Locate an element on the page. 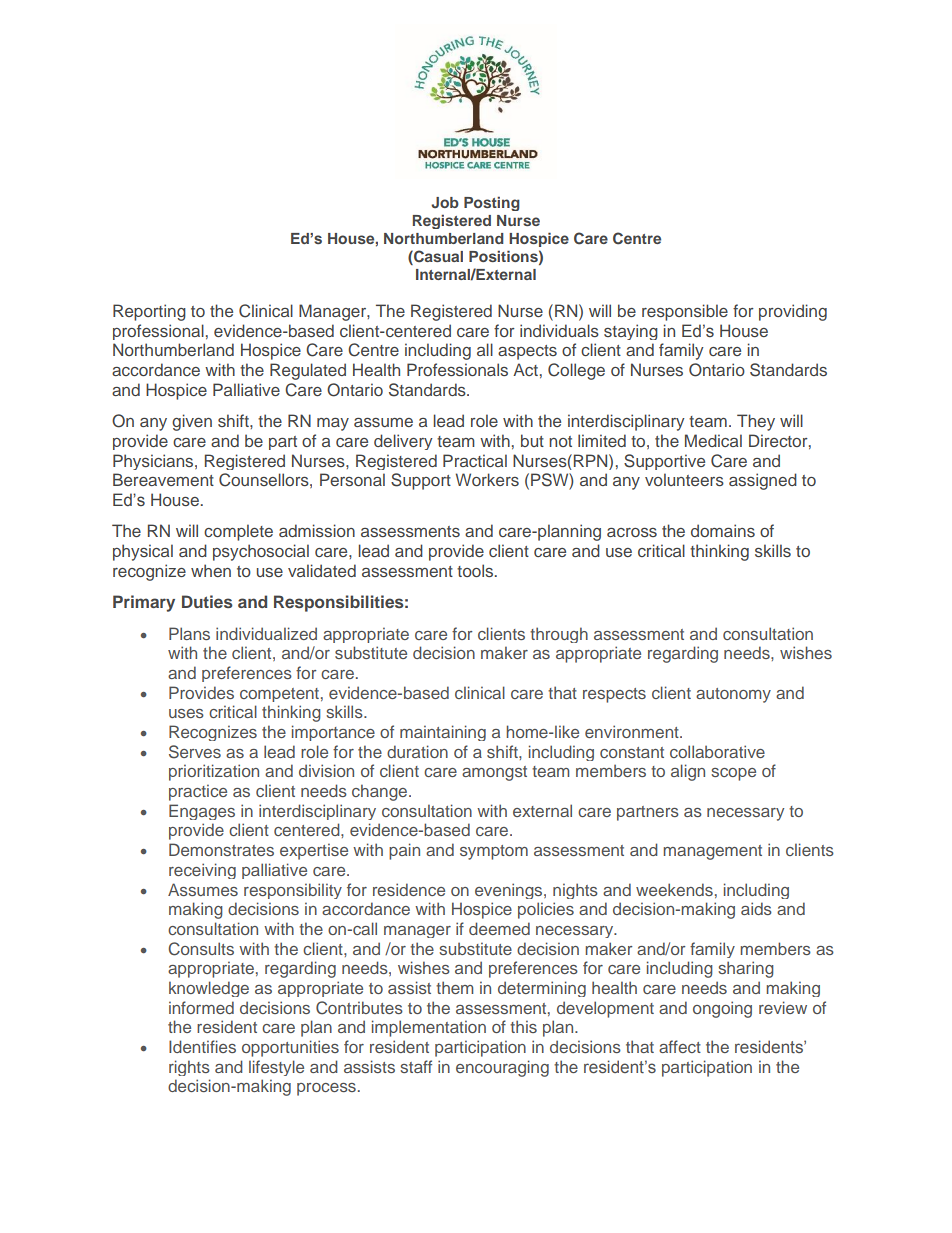 Image resolution: width=952 pixels, height=1233 pixels. maintaining is located at coordinates (443, 733).
